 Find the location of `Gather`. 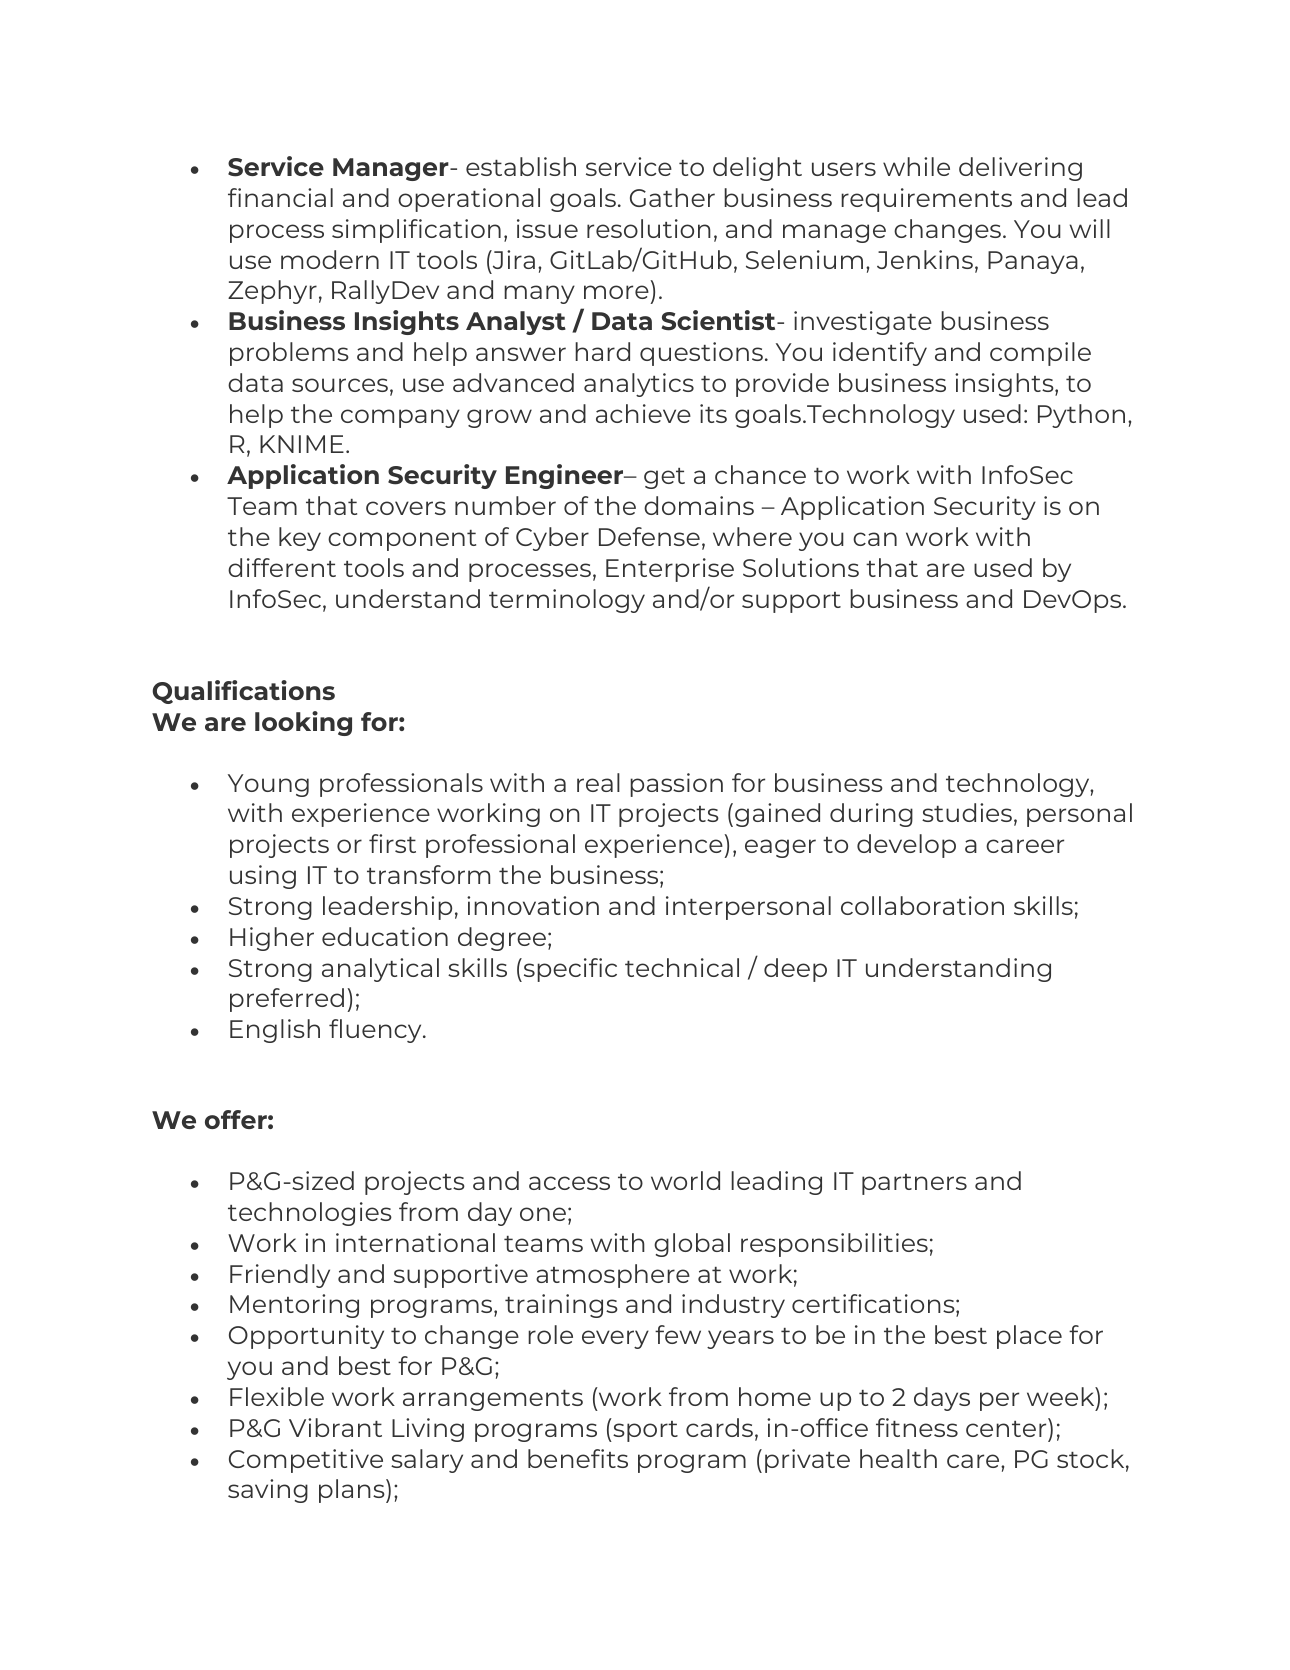

Gather is located at coordinates (672, 197).
